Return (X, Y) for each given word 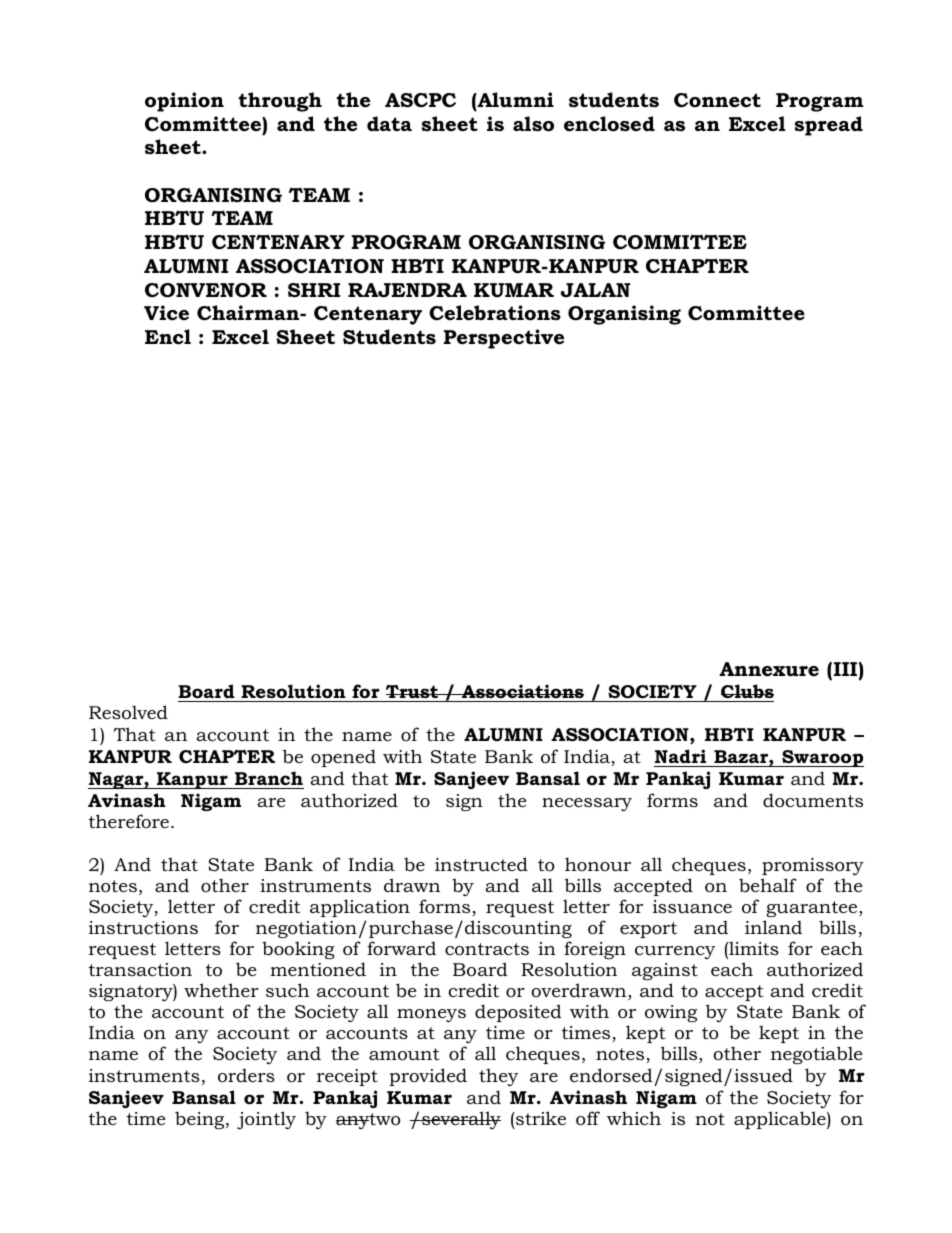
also (533, 124)
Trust (411, 693)
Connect (717, 100)
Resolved (128, 712)
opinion (184, 102)
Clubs (746, 693)
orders (246, 1075)
